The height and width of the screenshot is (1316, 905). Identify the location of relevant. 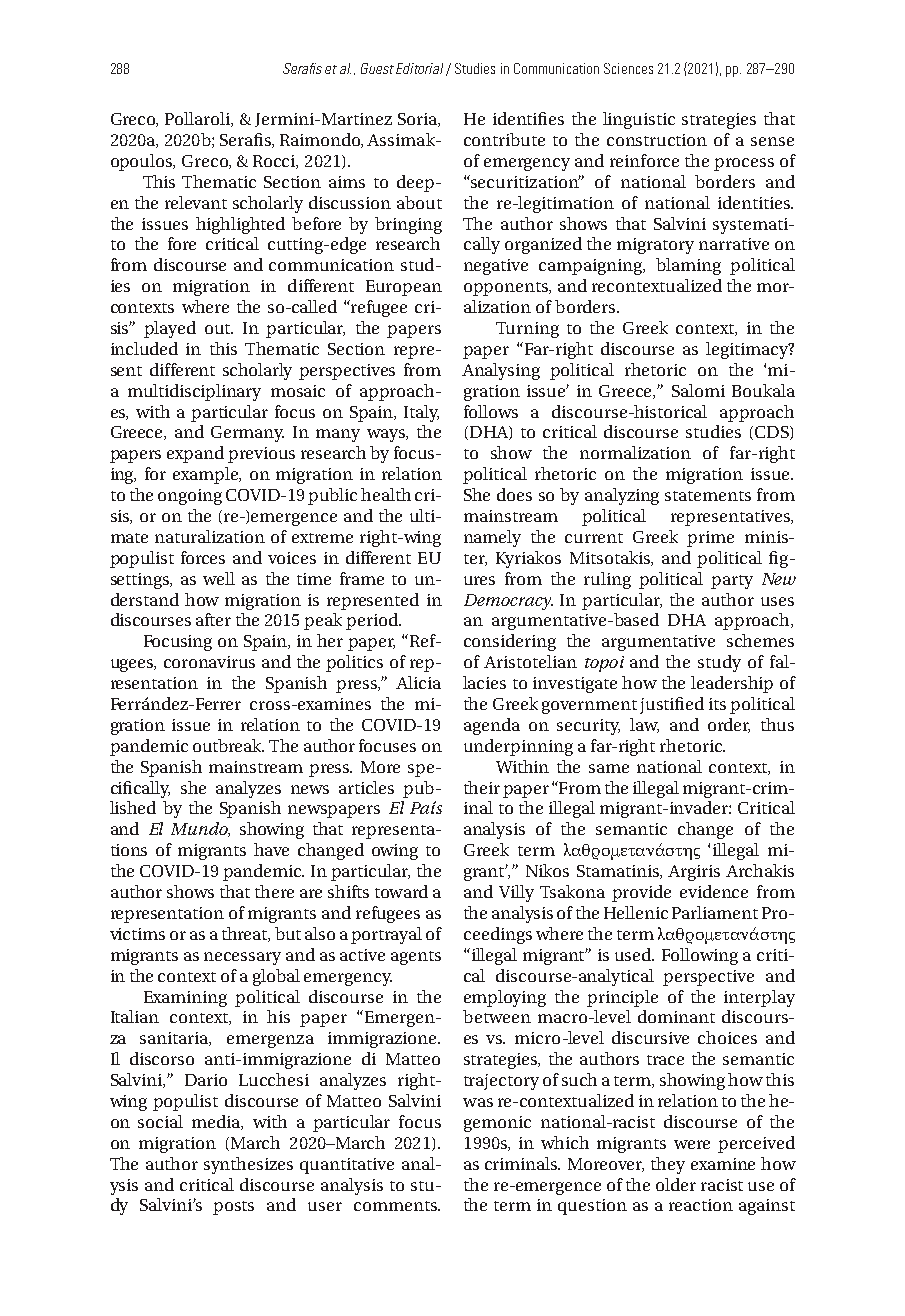
(196, 202).
